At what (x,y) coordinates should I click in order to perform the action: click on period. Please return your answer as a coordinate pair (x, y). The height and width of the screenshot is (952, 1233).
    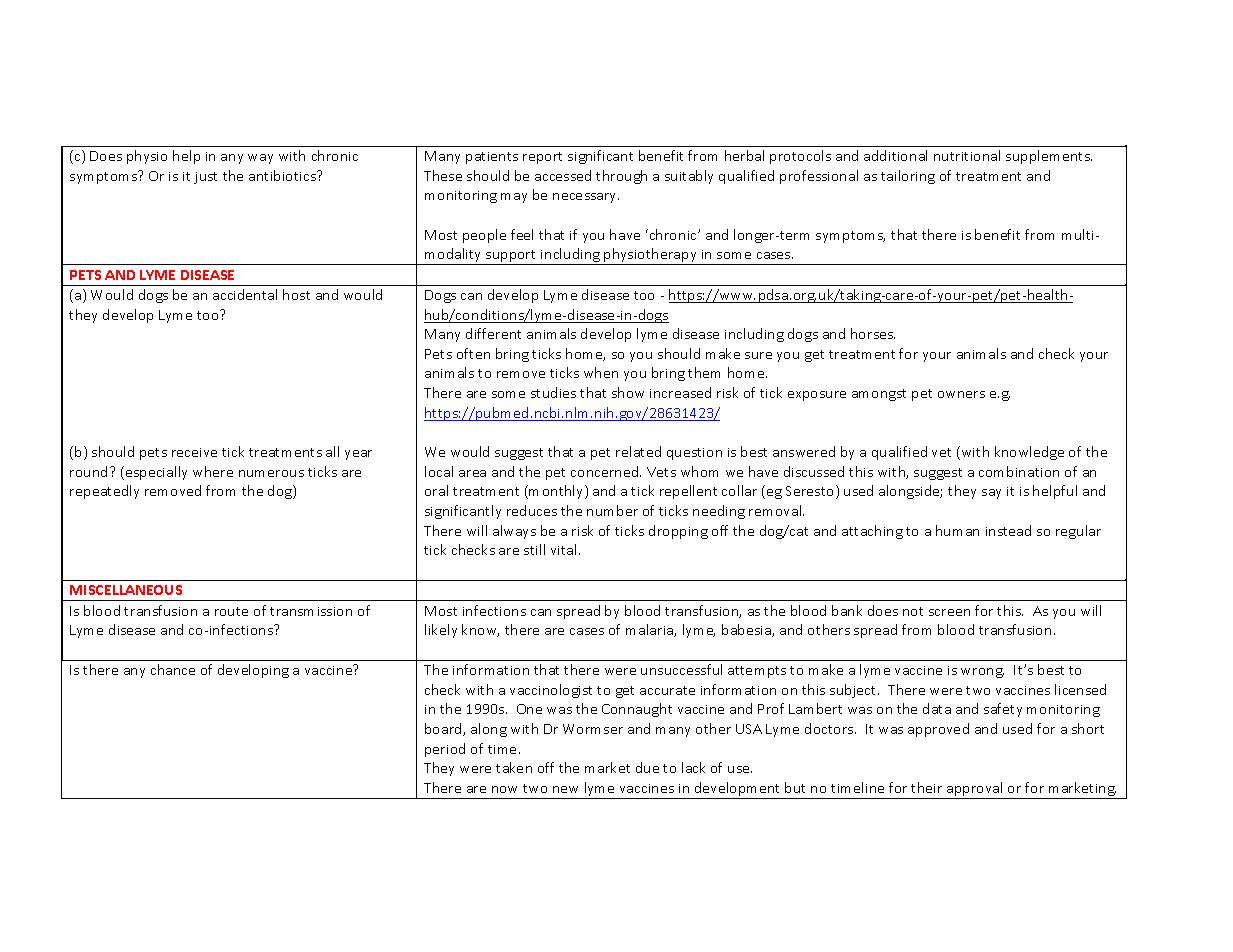
    Looking at the image, I should click on (445, 750).
